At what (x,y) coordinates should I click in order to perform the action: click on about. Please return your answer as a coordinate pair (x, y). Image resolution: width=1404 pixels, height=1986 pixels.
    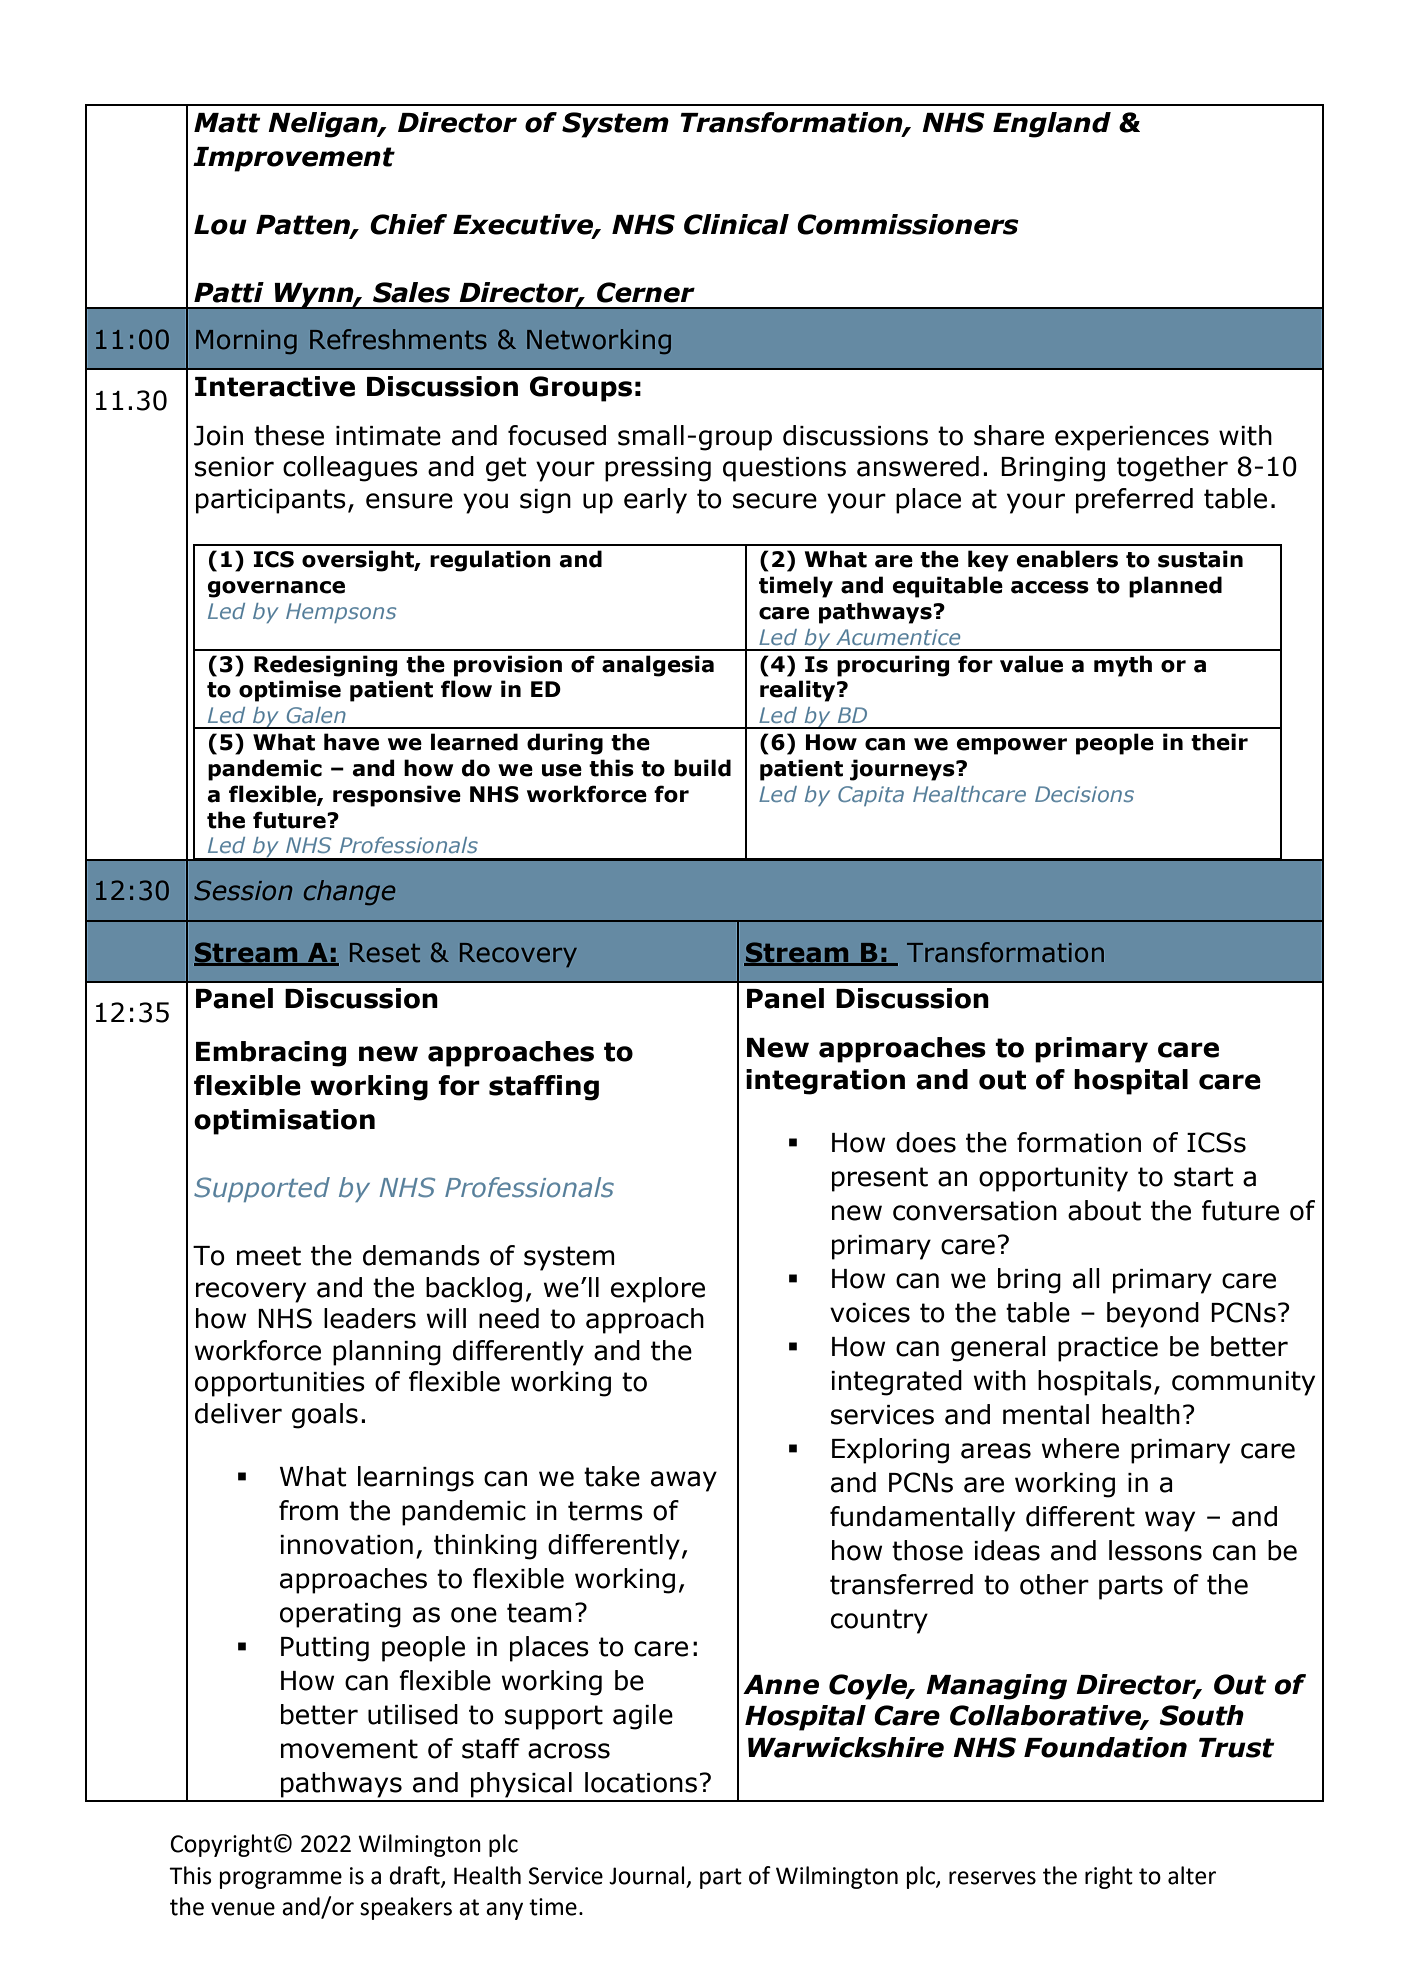
    Looking at the image, I should click on (1104, 1210).
